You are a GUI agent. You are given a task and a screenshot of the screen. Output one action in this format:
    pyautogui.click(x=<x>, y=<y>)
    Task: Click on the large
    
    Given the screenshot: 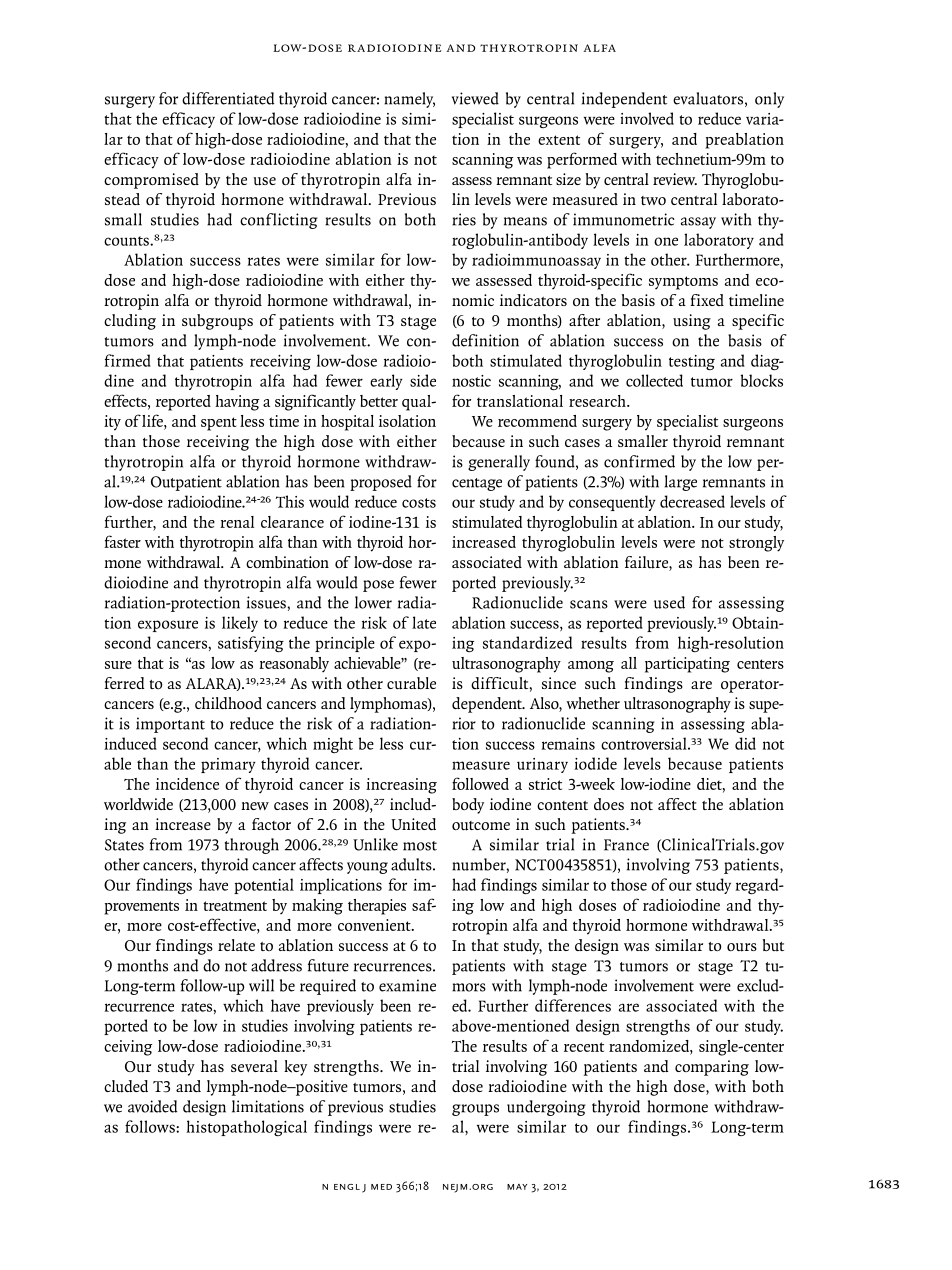 What is the action you would take?
    pyautogui.click(x=681, y=483)
